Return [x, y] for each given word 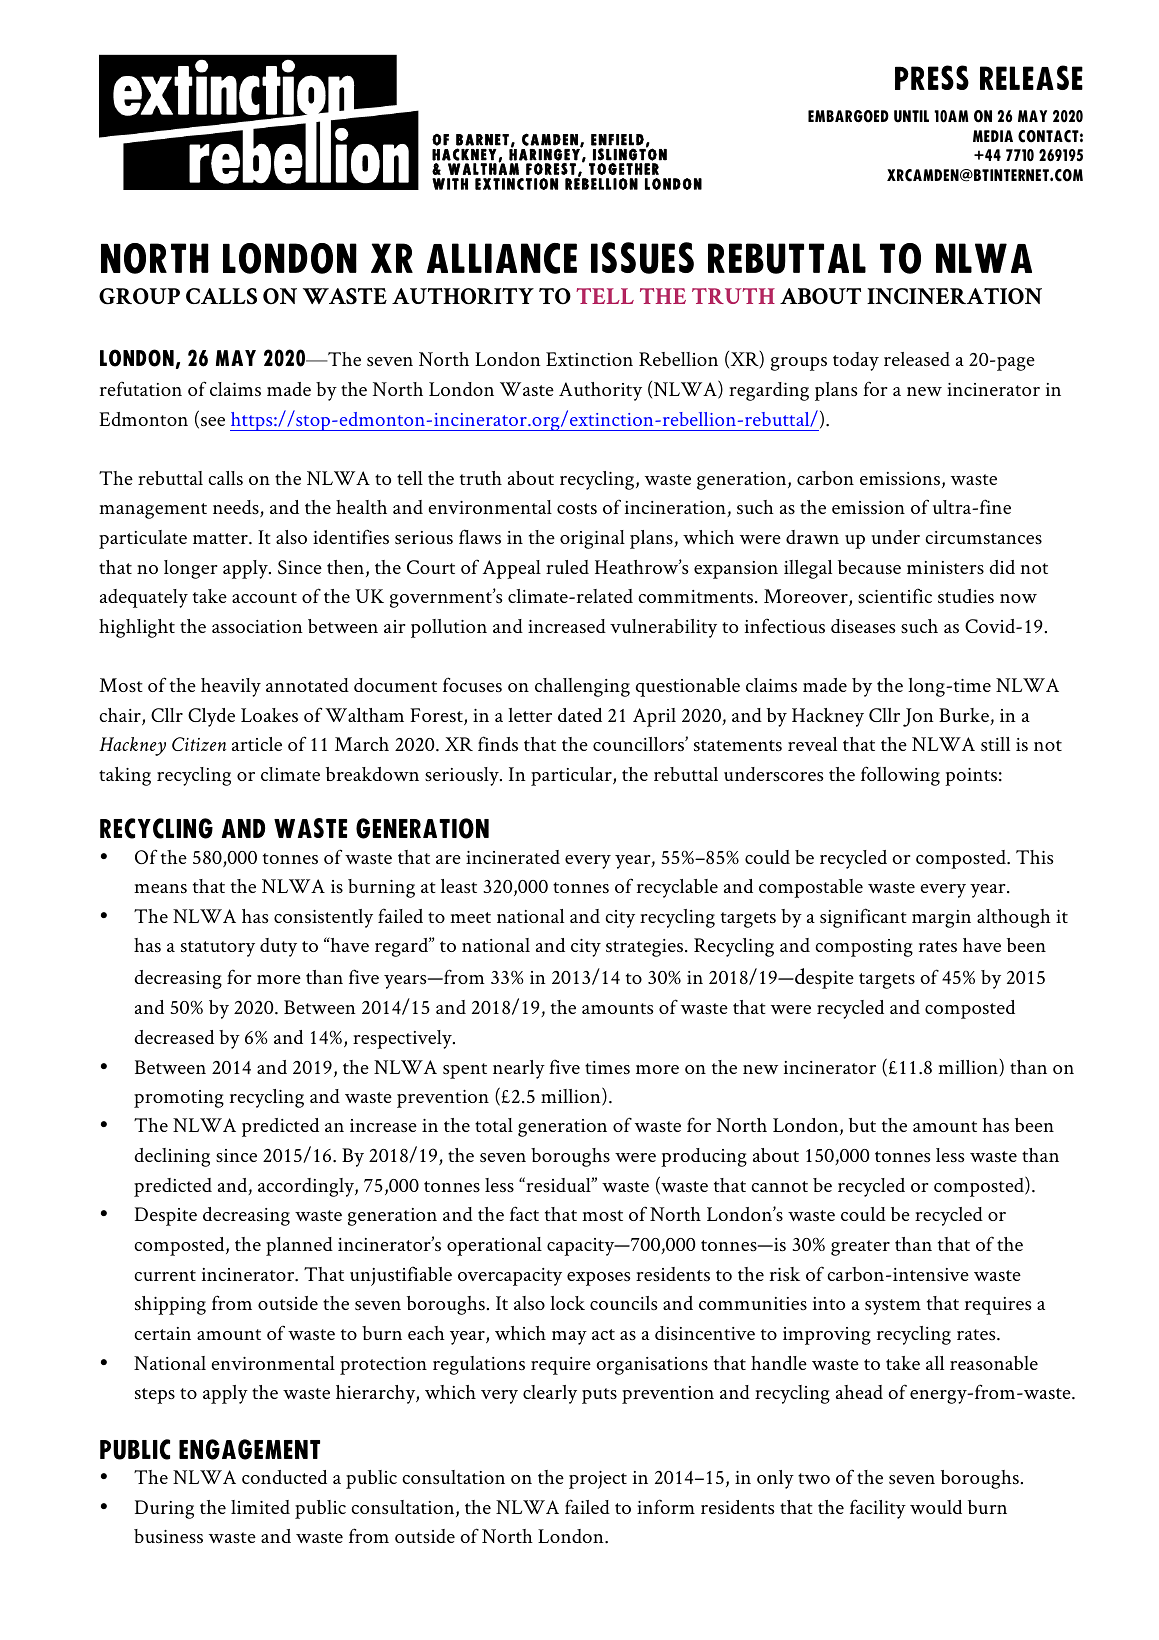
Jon [918, 717]
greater [860, 1248]
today [856, 361]
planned [299, 1246]
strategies [646, 948]
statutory [218, 949]
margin [941, 919]
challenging [582, 687]
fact [524, 1213]
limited [260, 1507]
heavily [231, 687]
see [213, 422]
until [911, 116]
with [450, 184]
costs [577, 509]
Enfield [617, 140]
